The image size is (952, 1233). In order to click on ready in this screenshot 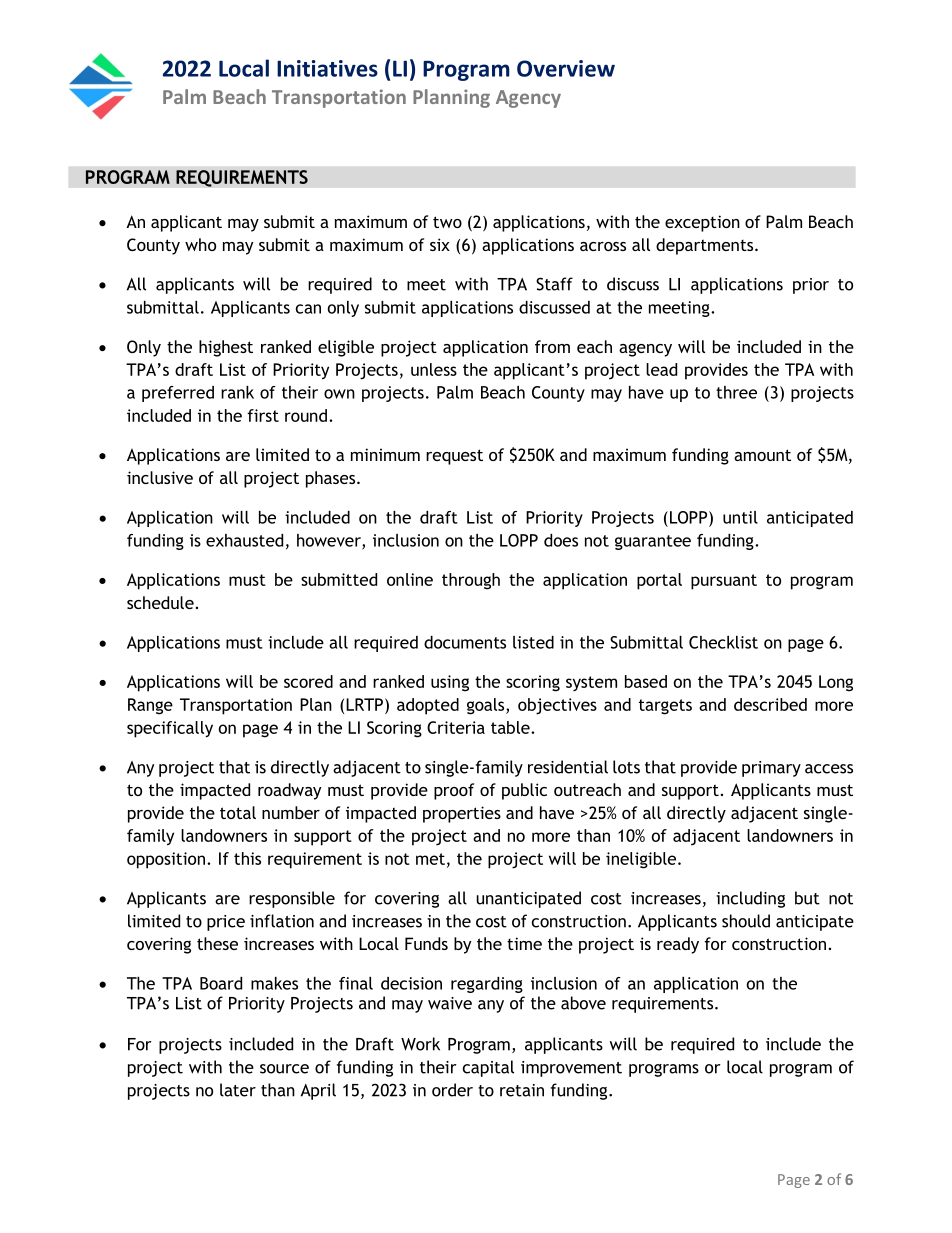, I will do `click(678, 945)`.
